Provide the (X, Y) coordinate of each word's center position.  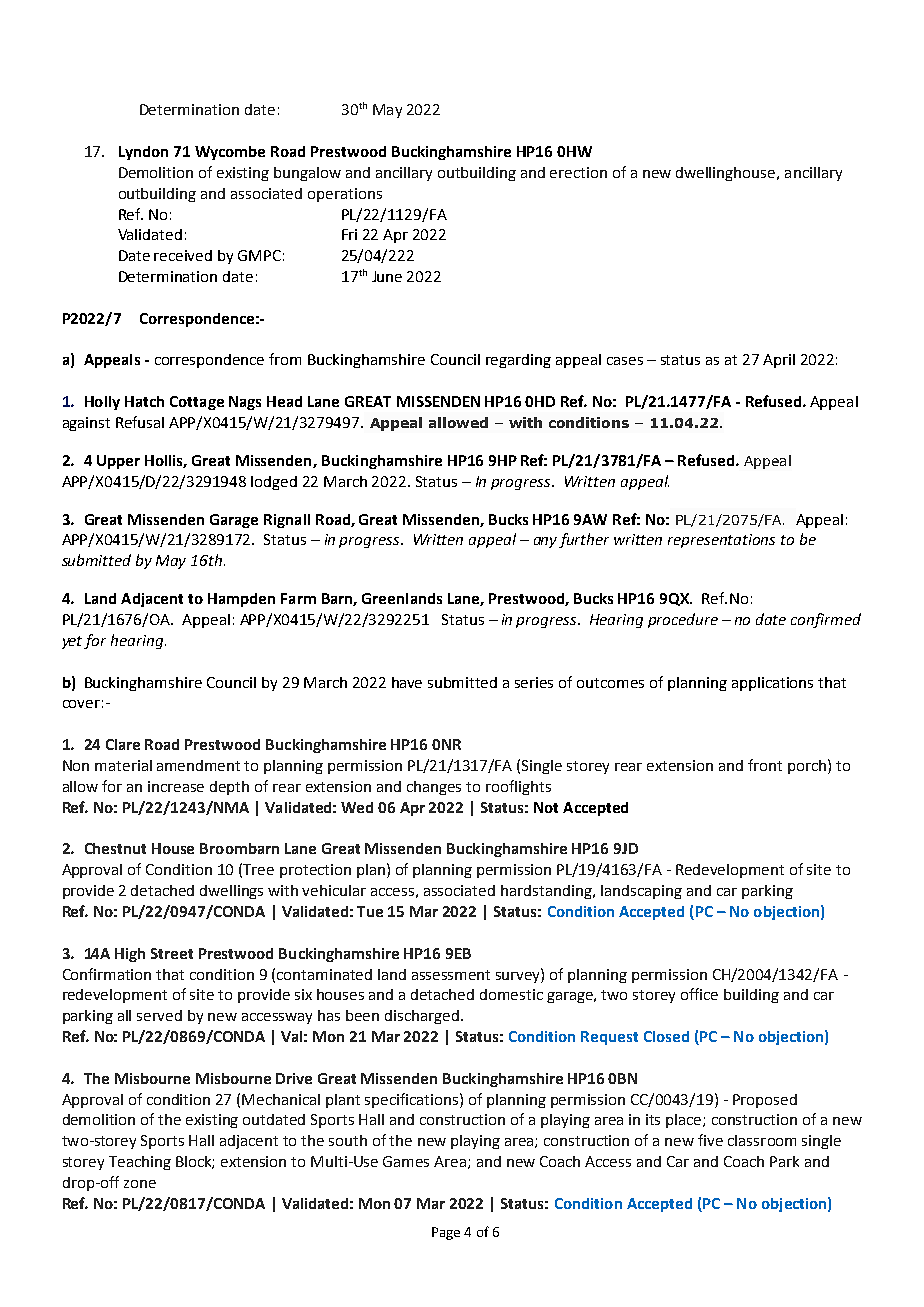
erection (578, 172)
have (407, 682)
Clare (123, 744)
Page (446, 1233)
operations (345, 195)
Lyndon (143, 153)
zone (140, 1184)
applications (772, 684)
